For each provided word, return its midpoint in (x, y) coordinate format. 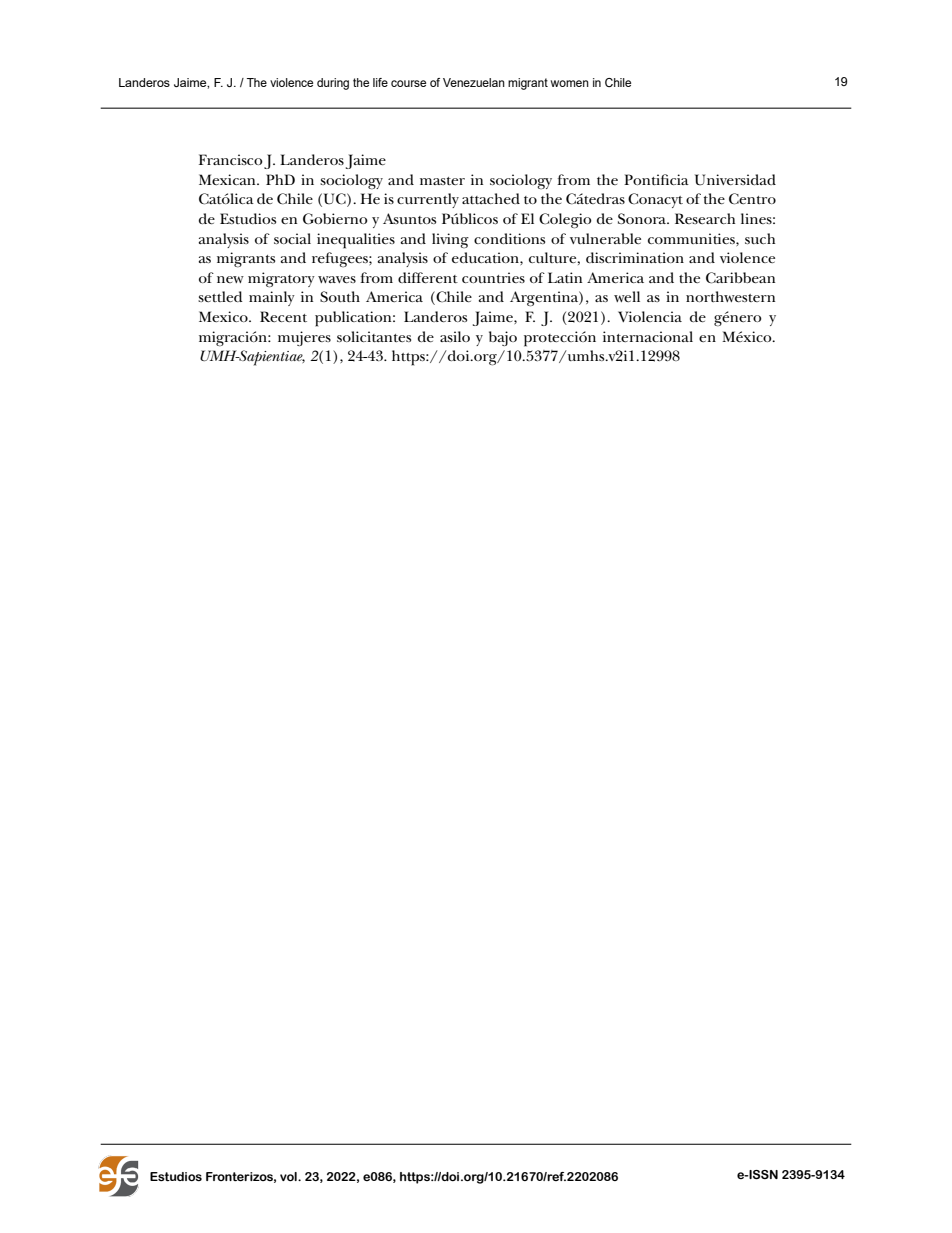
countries (493, 277)
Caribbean (740, 278)
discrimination (635, 257)
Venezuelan (474, 82)
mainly (272, 298)
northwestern (730, 296)
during (333, 84)
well (627, 296)
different (428, 277)
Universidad (735, 180)
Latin (565, 277)
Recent (283, 316)
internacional (648, 336)
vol (289, 1176)
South (340, 296)
